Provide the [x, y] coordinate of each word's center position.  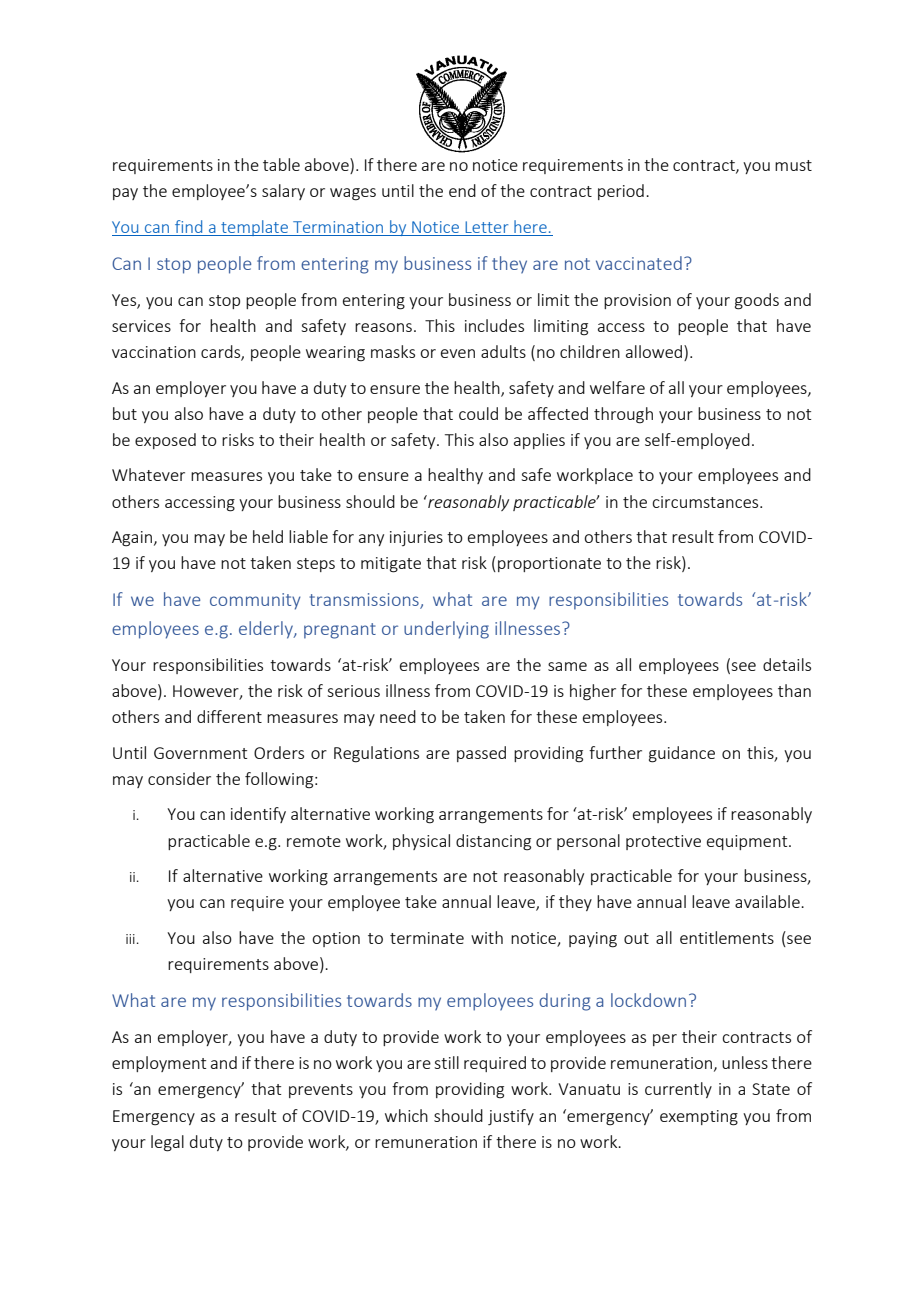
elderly [267, 630]
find [188, 226]
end [462, 190]
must [793, 165]
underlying [446, 630]
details [787, 664]
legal [167, 1143]
